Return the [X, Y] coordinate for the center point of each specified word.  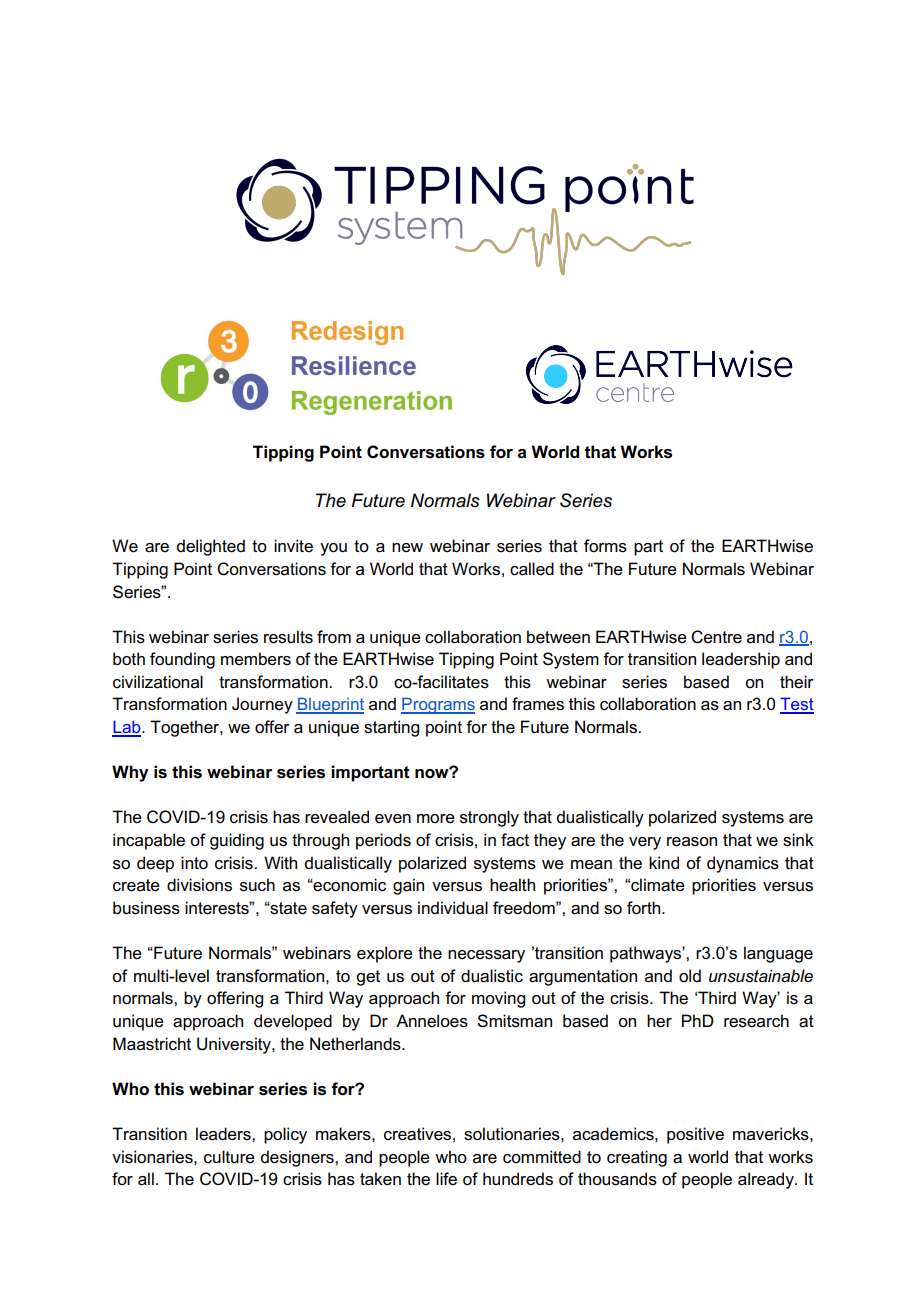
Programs [438, 705]
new [407, 548]
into [194, 863]
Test [797, 705]
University [235, 1045]
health [512, 885]
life [446, 1179]
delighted [210, 547]
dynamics [743, 864]
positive [695, 1135]
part [648, 548]
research [756, 1021]
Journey [262, 705]
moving [498, 999]
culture [229, 1157]
